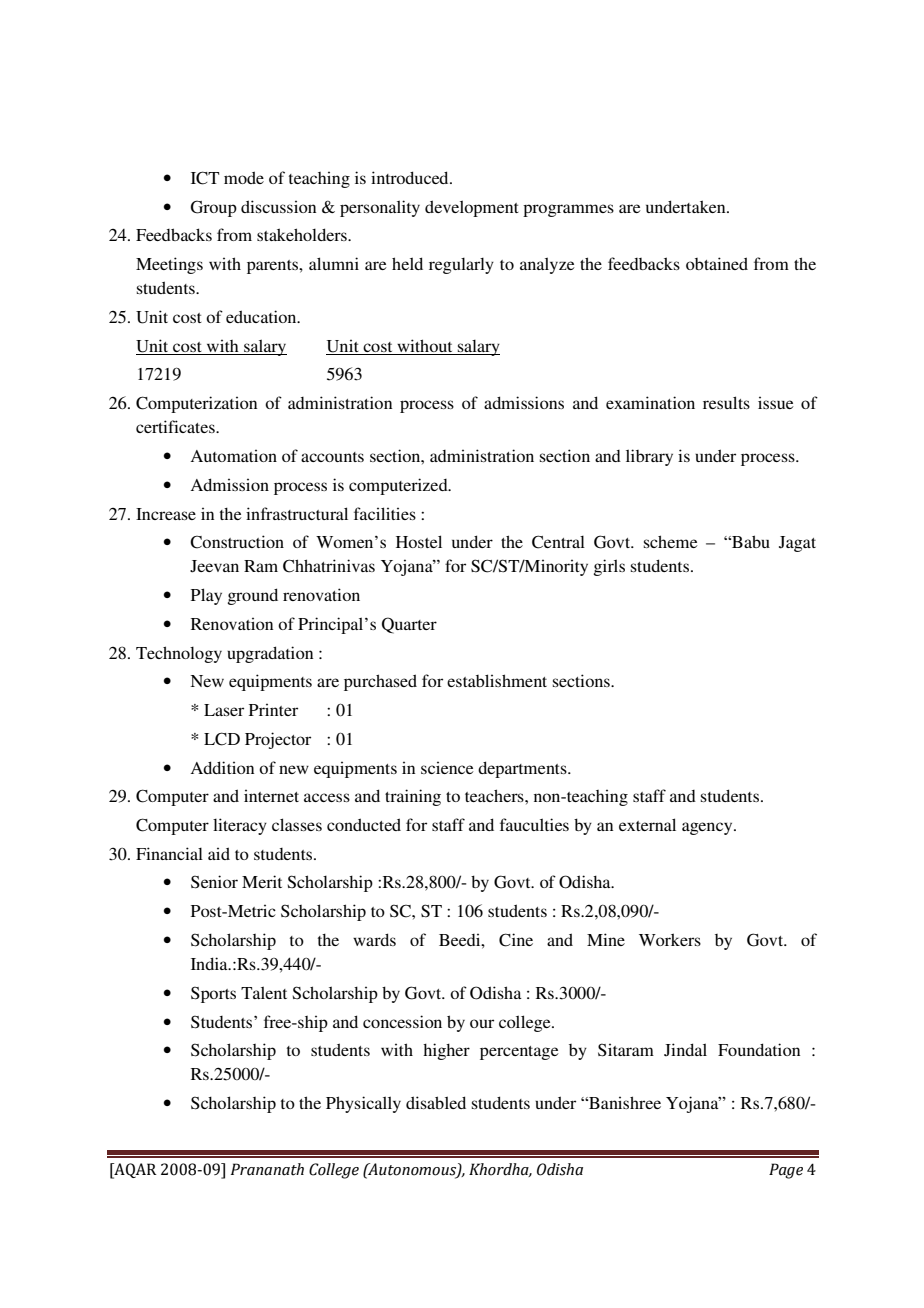 This screenshot has width=924, height=1308. I want to click on girls, so click(609, 567).
